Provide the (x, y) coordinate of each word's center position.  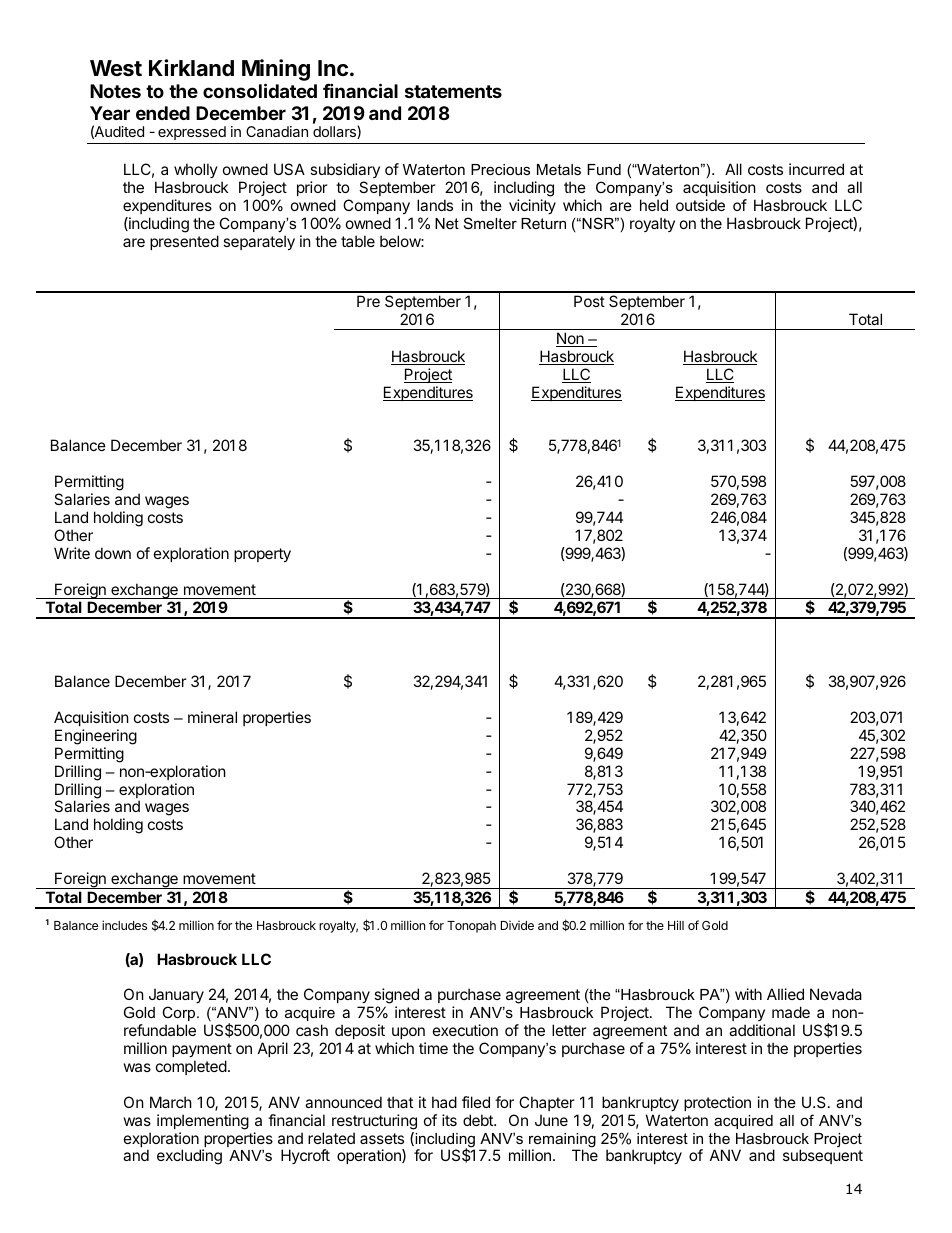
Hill (676, 925)
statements (453, 91)
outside (700, 205)
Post (589, 301)
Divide (517, 925)
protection (717, 1103)
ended (163, 113)
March (171, 1102)
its (449, 1120)
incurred (816, 169)
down (113, 553)
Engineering (96, 737)
